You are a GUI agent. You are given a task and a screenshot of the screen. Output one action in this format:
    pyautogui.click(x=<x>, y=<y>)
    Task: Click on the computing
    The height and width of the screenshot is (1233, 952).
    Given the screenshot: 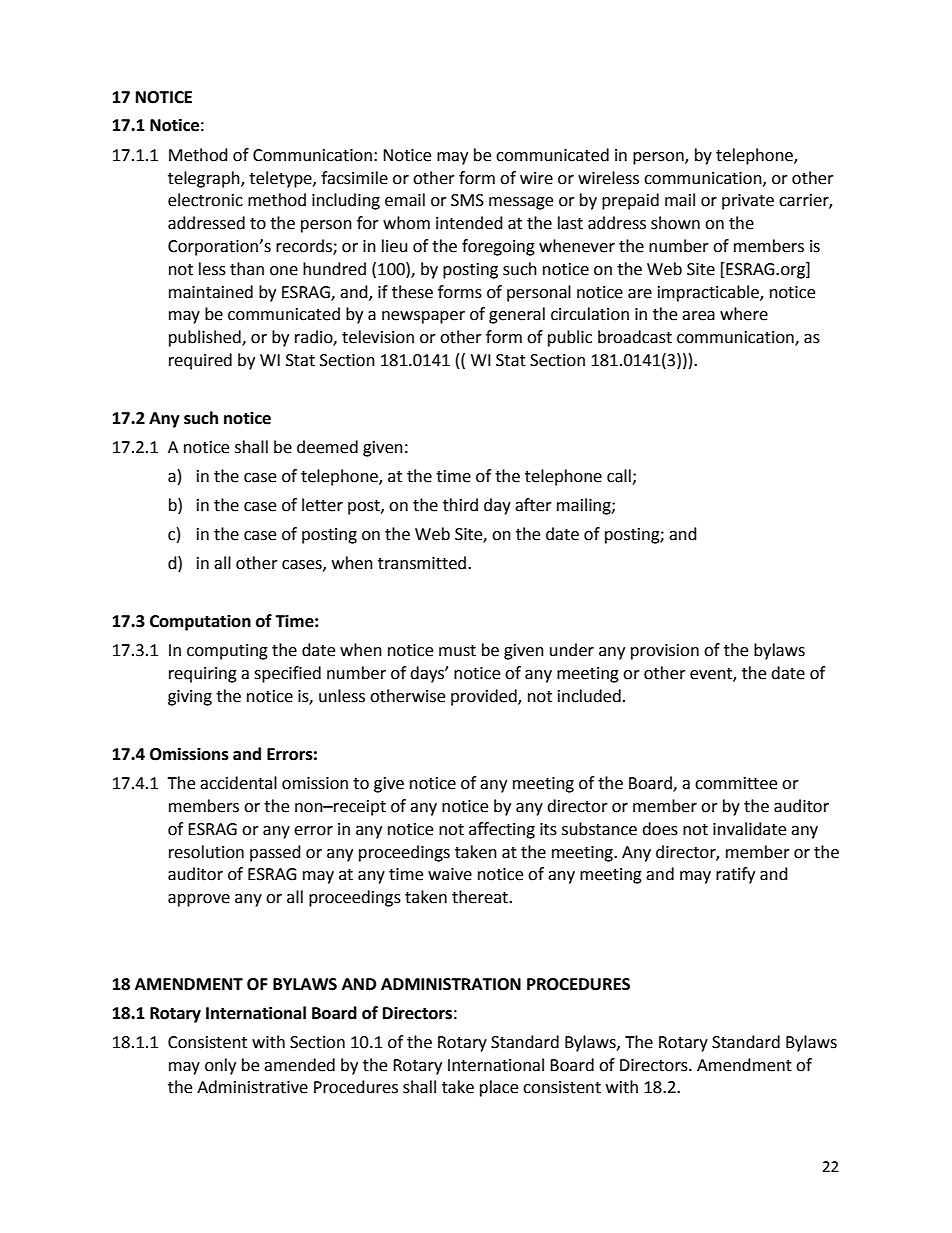 What is the action you would take?
    pyautogui.click(x=227, y=652)
